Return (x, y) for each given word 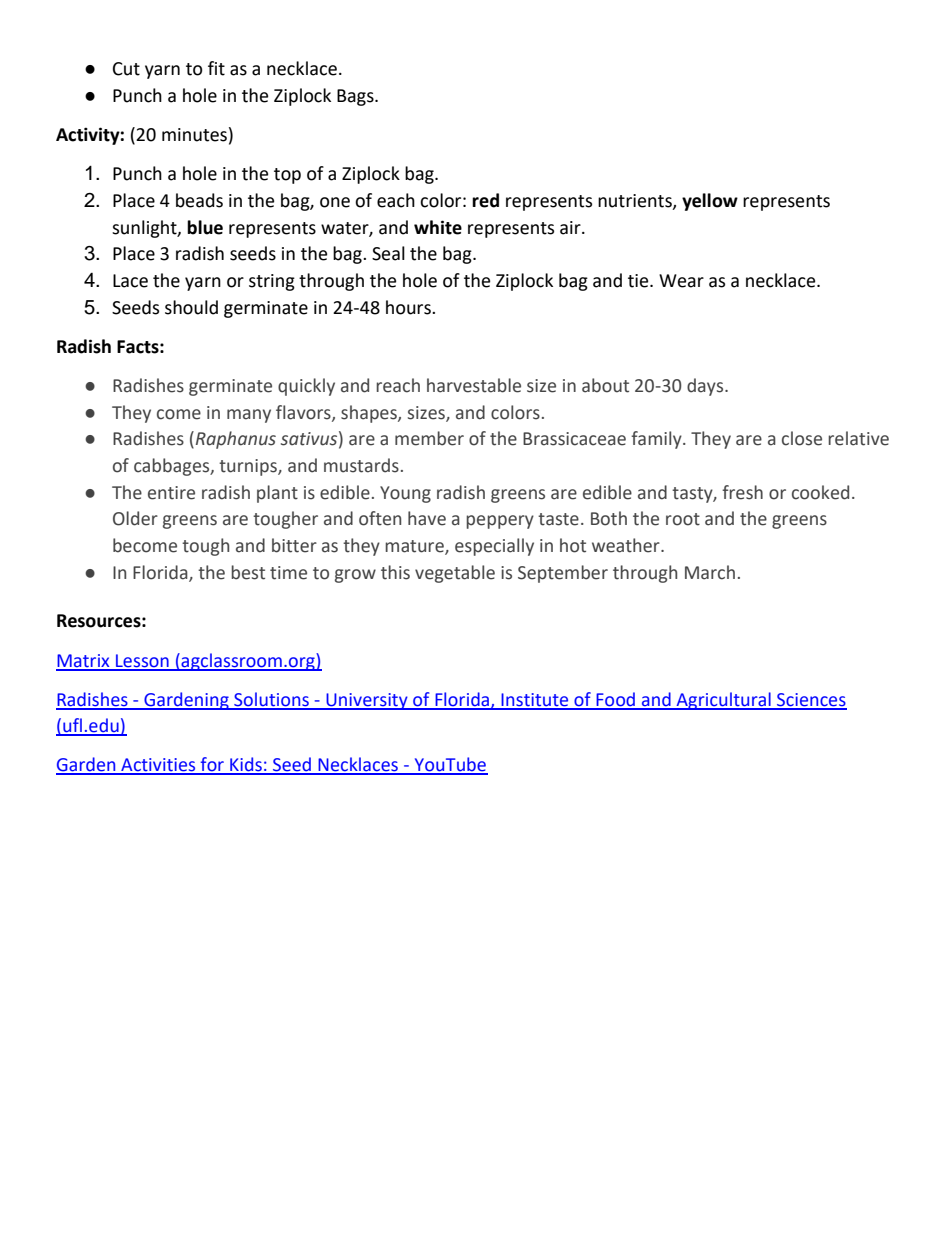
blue (205, 227)
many (249, 416)
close (802, 438)
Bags (356, 97)
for (212, 765)
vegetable (455, 574)
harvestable (474, 385)
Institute (535, 701)
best (248, 572)
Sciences (811, 701)
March (710, 572)
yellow (710, 202)
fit (216, 68)
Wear (681, 281)
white (438, 227)
